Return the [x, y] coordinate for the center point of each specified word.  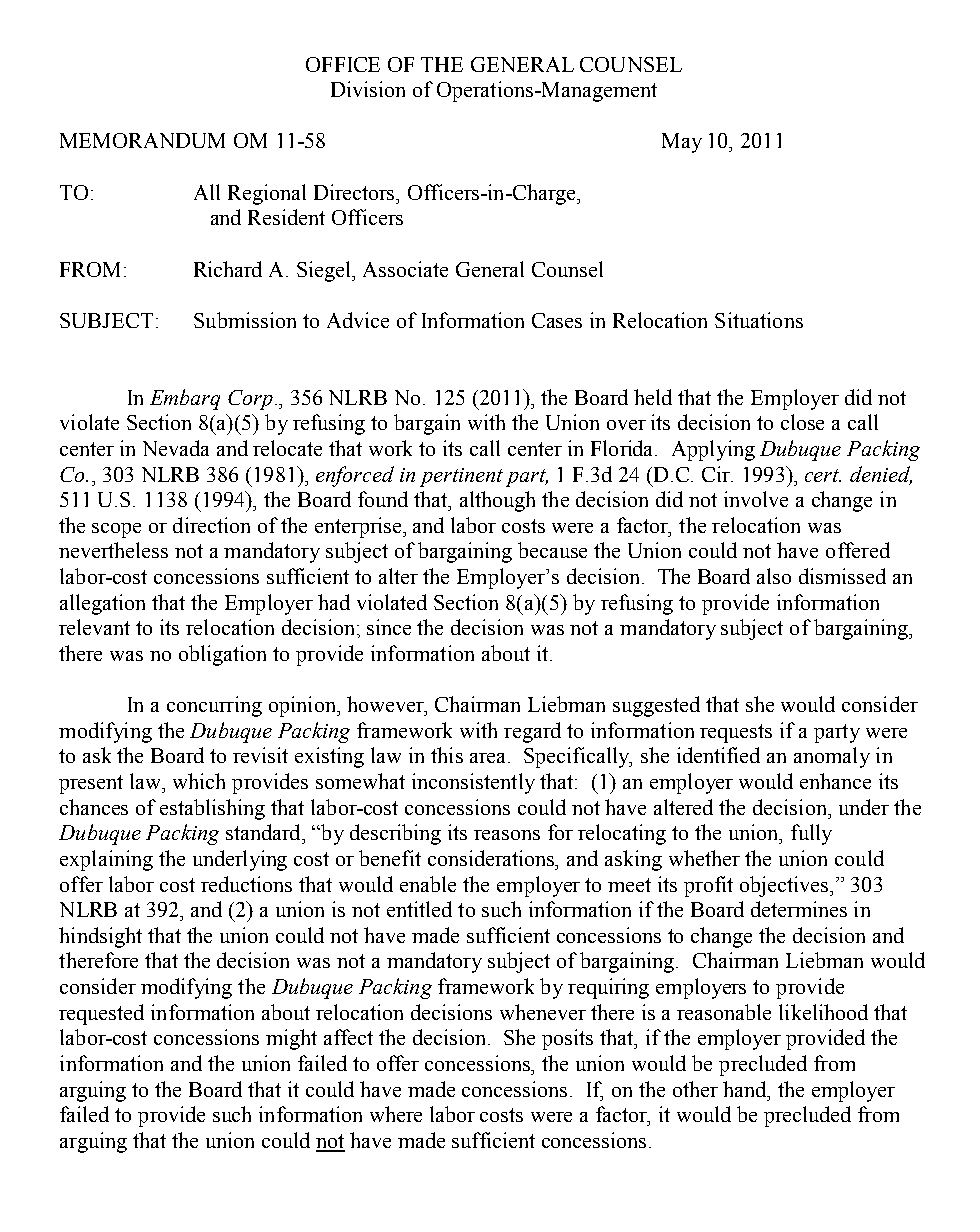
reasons [507, 835]
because [552, 550]
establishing [212, 809]
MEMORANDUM [142, 140]
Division [368, 89]
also [774, 576]
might [291, 1039]
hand [746, 1089]
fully [811, 834]
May [682, 143]
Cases [557, 320]
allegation [102, 604]
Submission [245, 320]
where [396, 1114]
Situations [759, 320]
